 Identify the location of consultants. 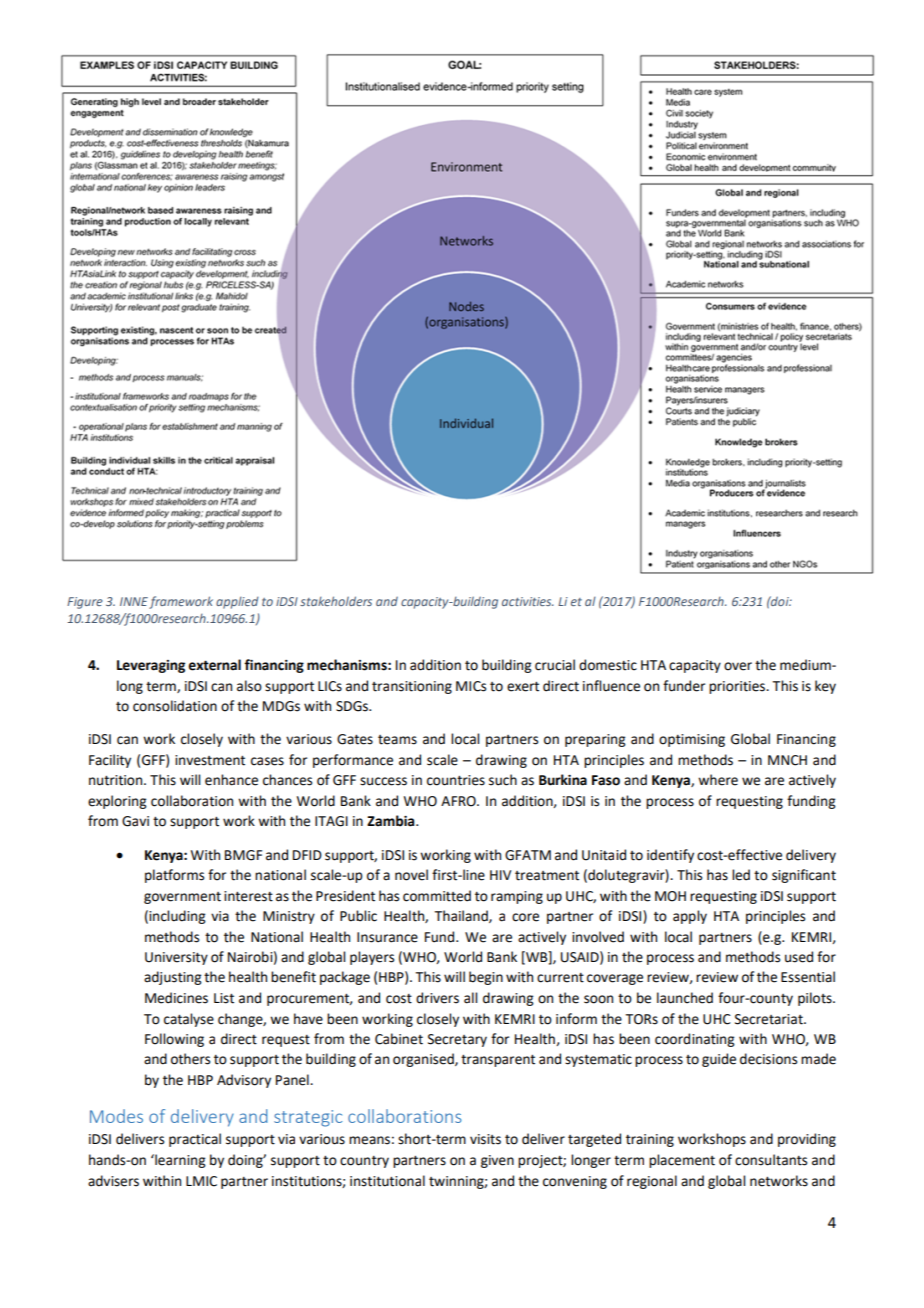
(771, 1160).
